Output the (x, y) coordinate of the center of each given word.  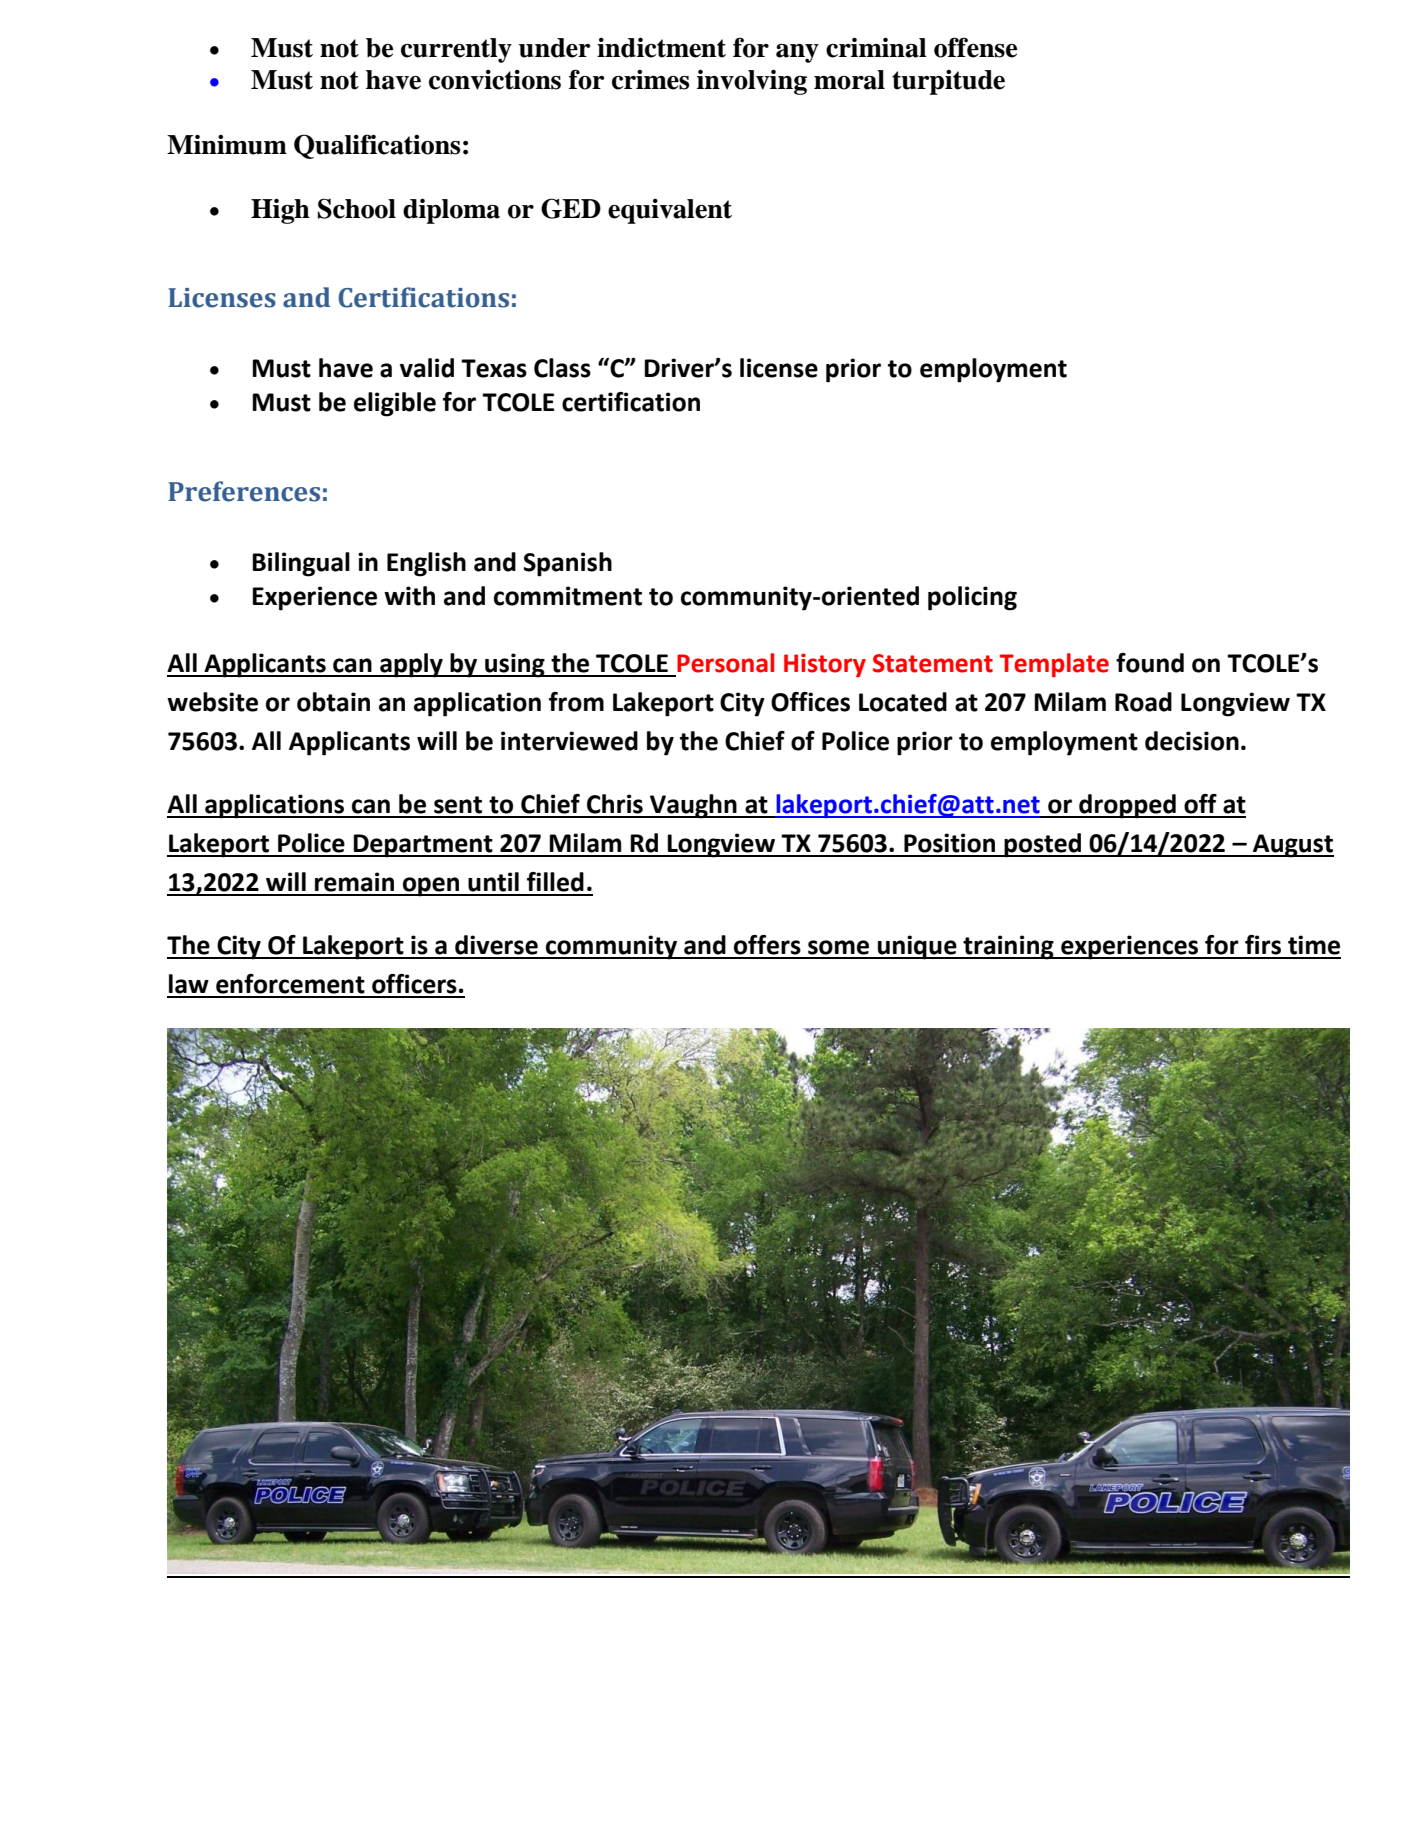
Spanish (567, 564)
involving (752, 82)
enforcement (290, 984)
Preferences (244, 491)
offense (975, 47)
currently (456, 50)
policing (972, 598)
